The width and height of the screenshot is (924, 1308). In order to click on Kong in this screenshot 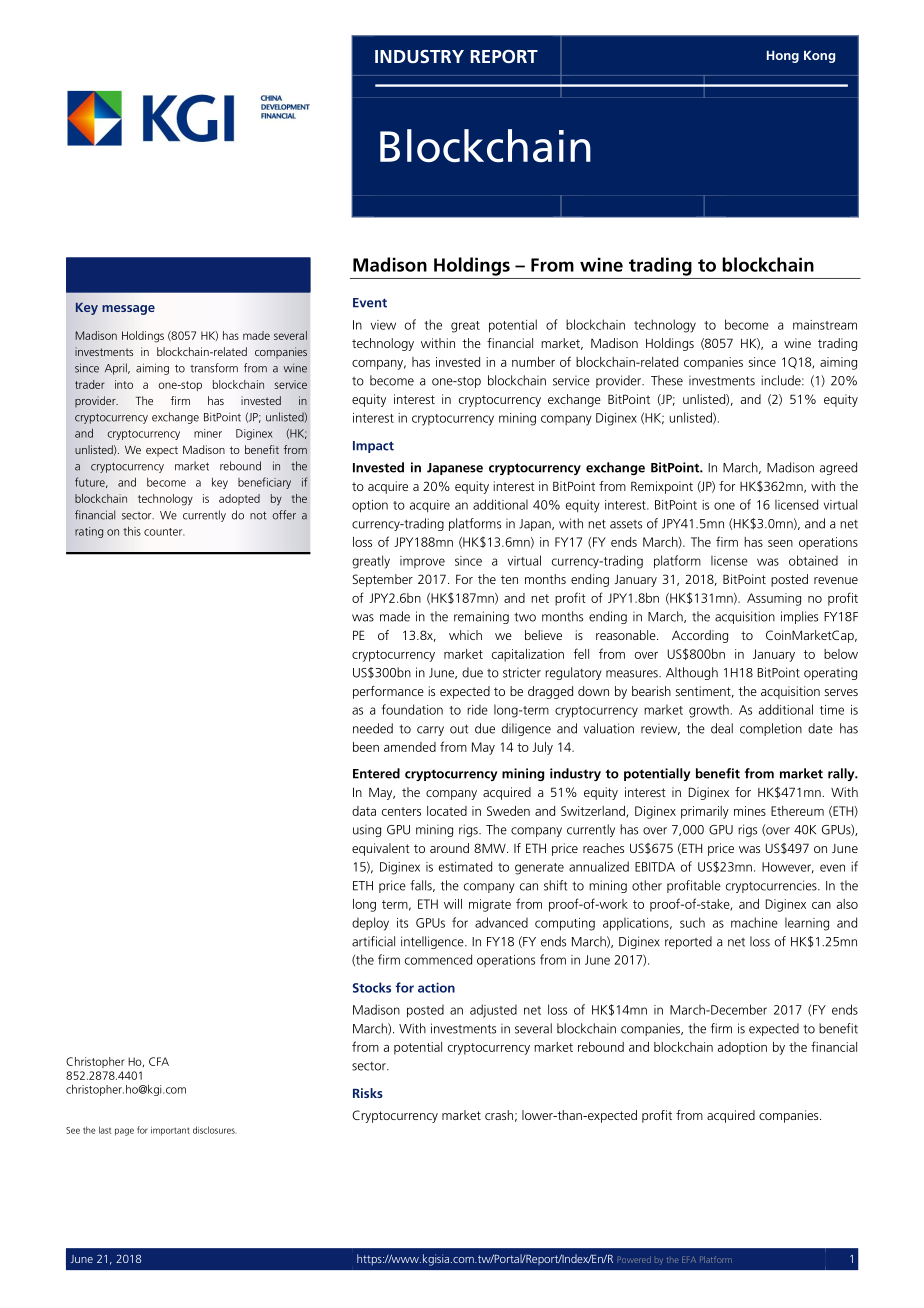, I will do `click(819, 56)`.
